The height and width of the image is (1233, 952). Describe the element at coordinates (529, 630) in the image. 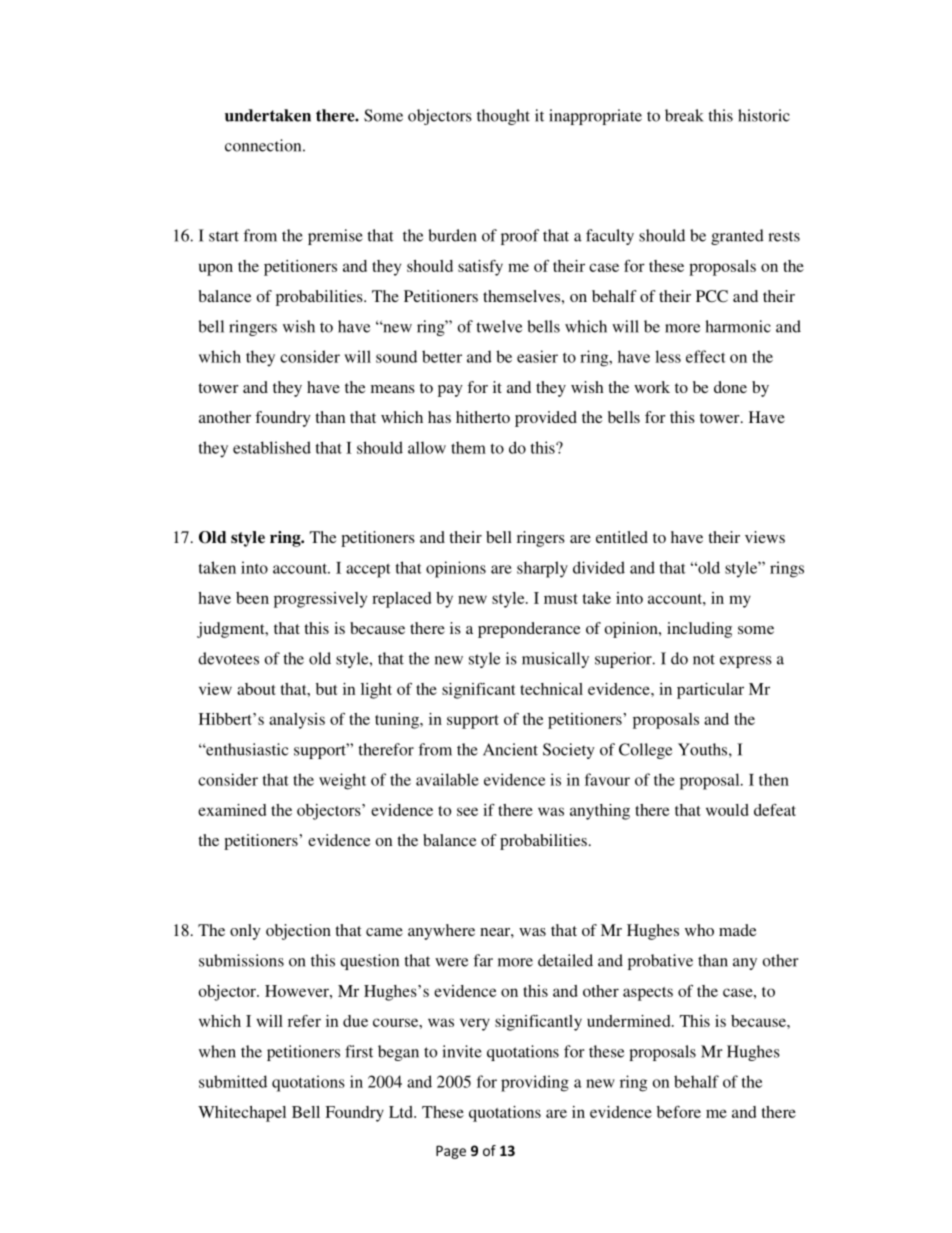

I see `preponderance` at that location.
